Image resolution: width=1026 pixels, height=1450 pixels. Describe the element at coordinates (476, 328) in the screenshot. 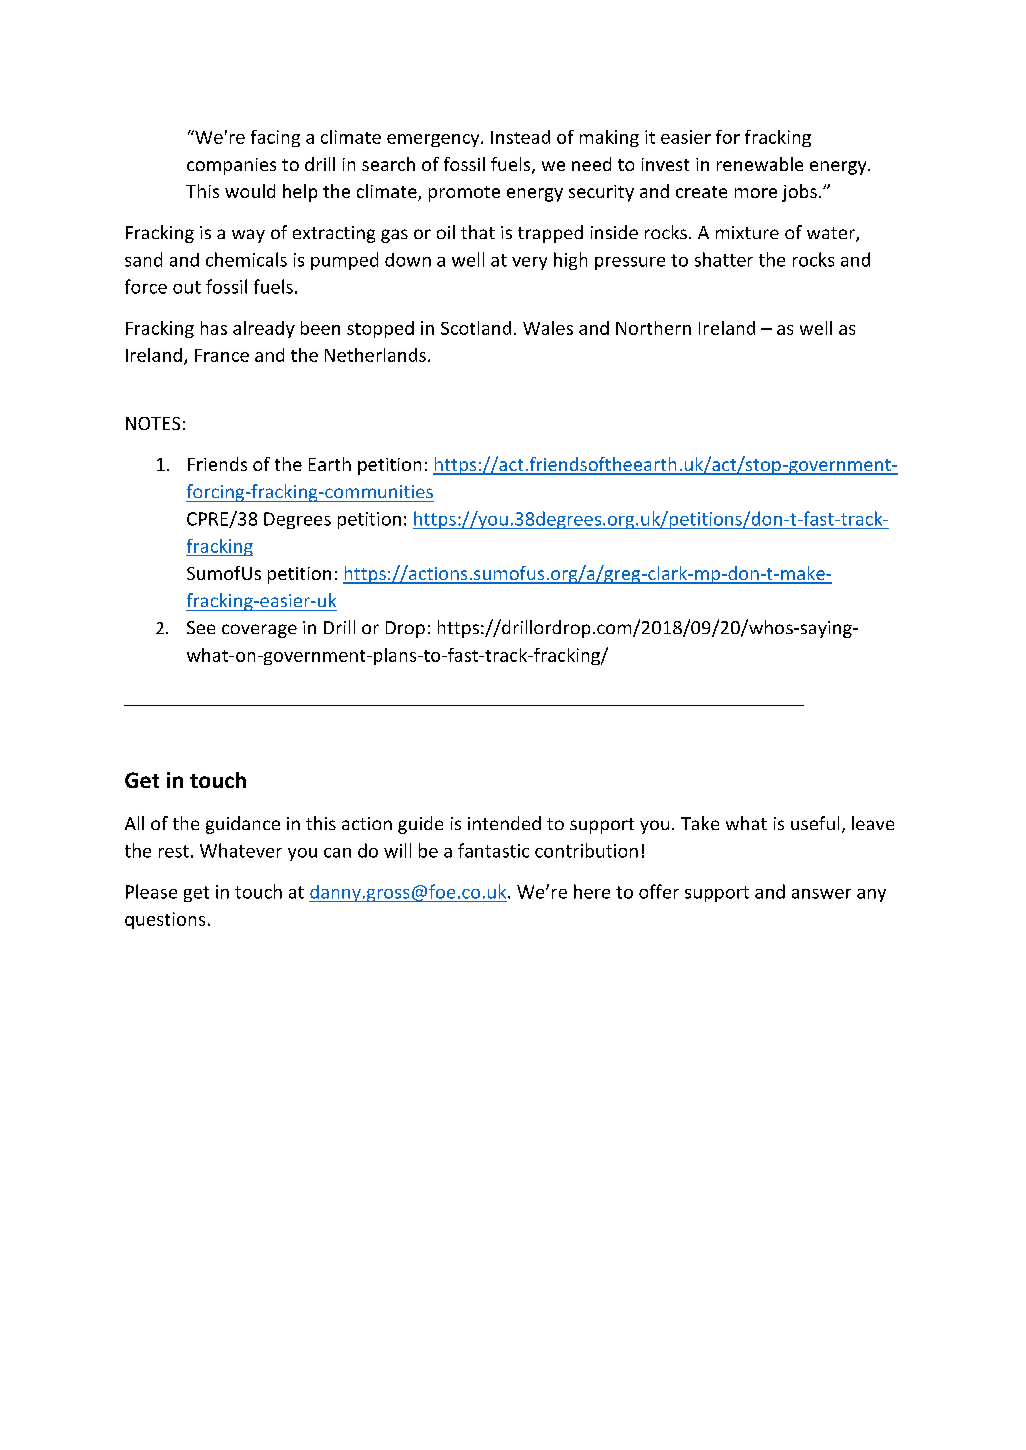

I see `Scotland` at that location.
